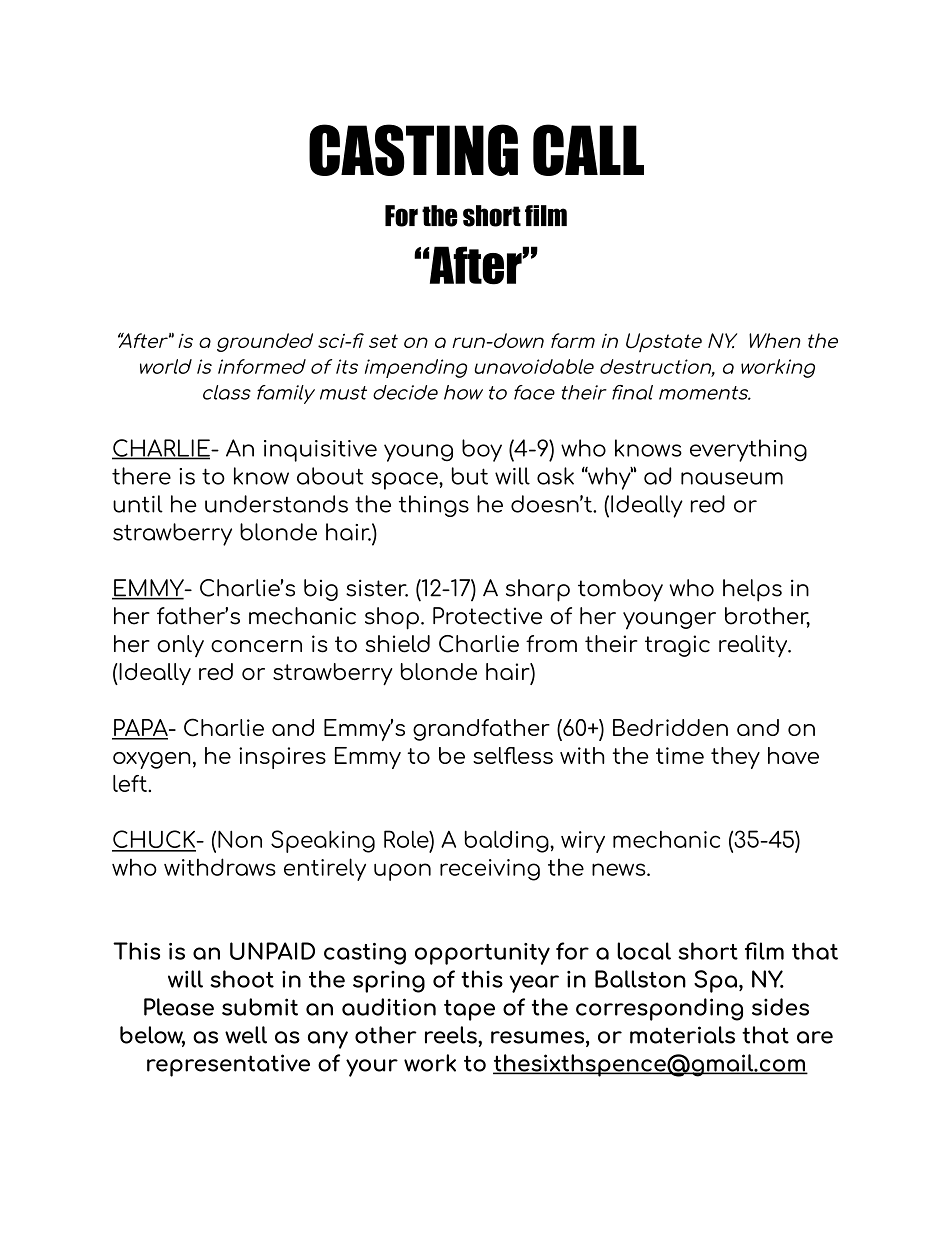  Describe the element at coordinates (748, 450) in the screenshot. I see `everything` at that location.
